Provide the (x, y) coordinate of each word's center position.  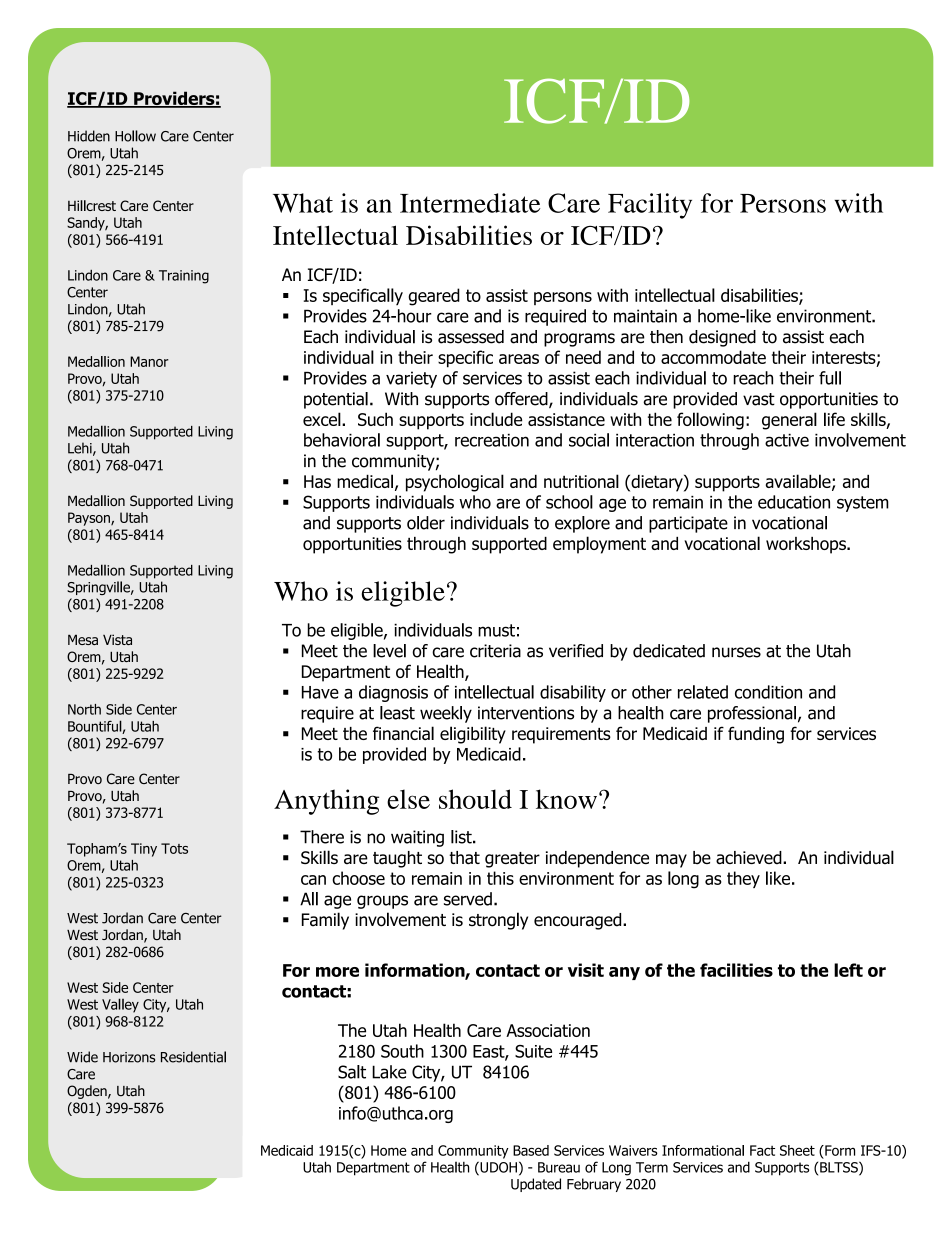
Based (531, 1150)
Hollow (135, 136)
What (303, 203)
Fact (762, 1150)
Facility (650, 206)
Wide (82, 1057)
